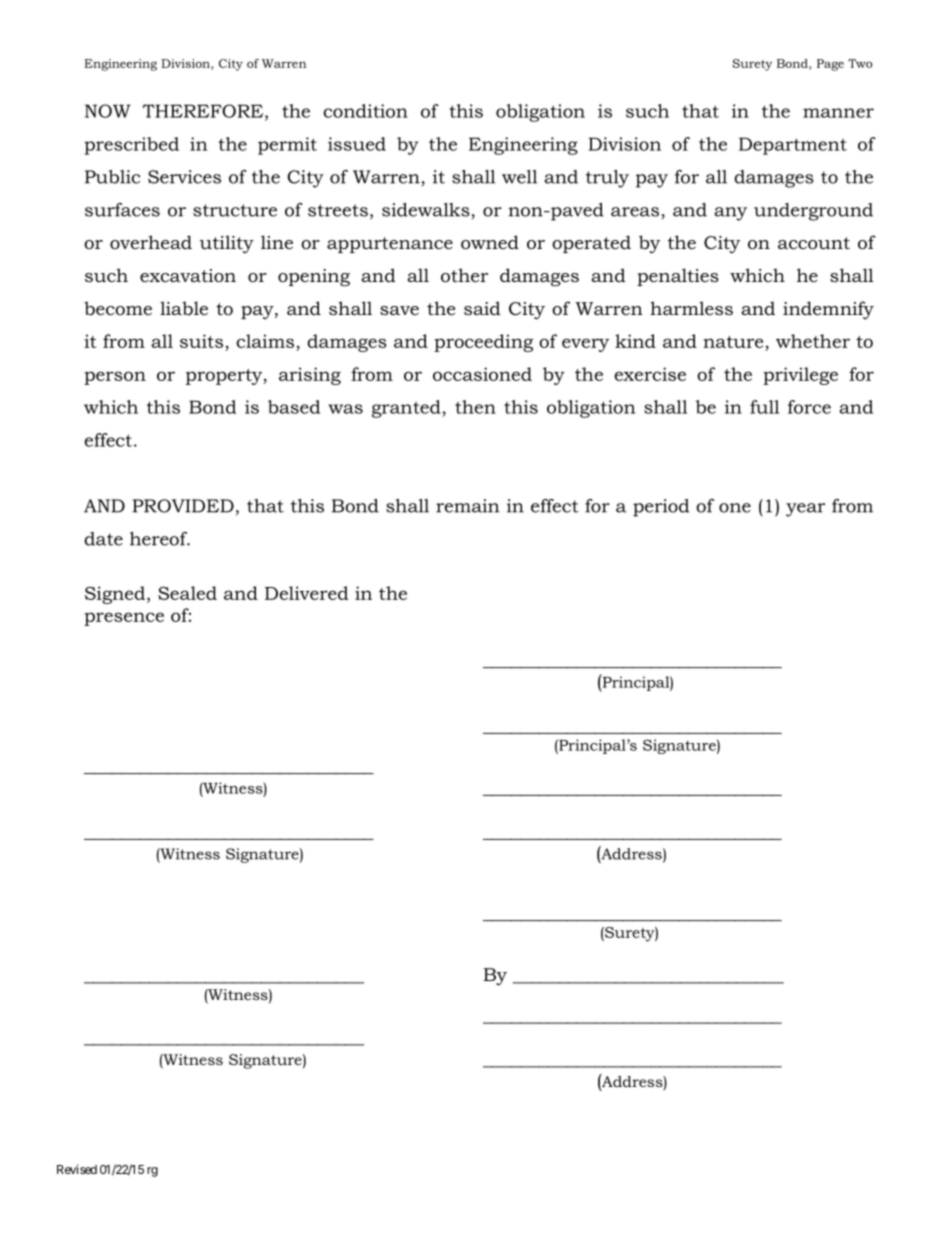 The width and height of the image is (952, 1233). What do you see at coordinates (793, 146) in the image?
I see `Department` at bounding box center [793, 146].
